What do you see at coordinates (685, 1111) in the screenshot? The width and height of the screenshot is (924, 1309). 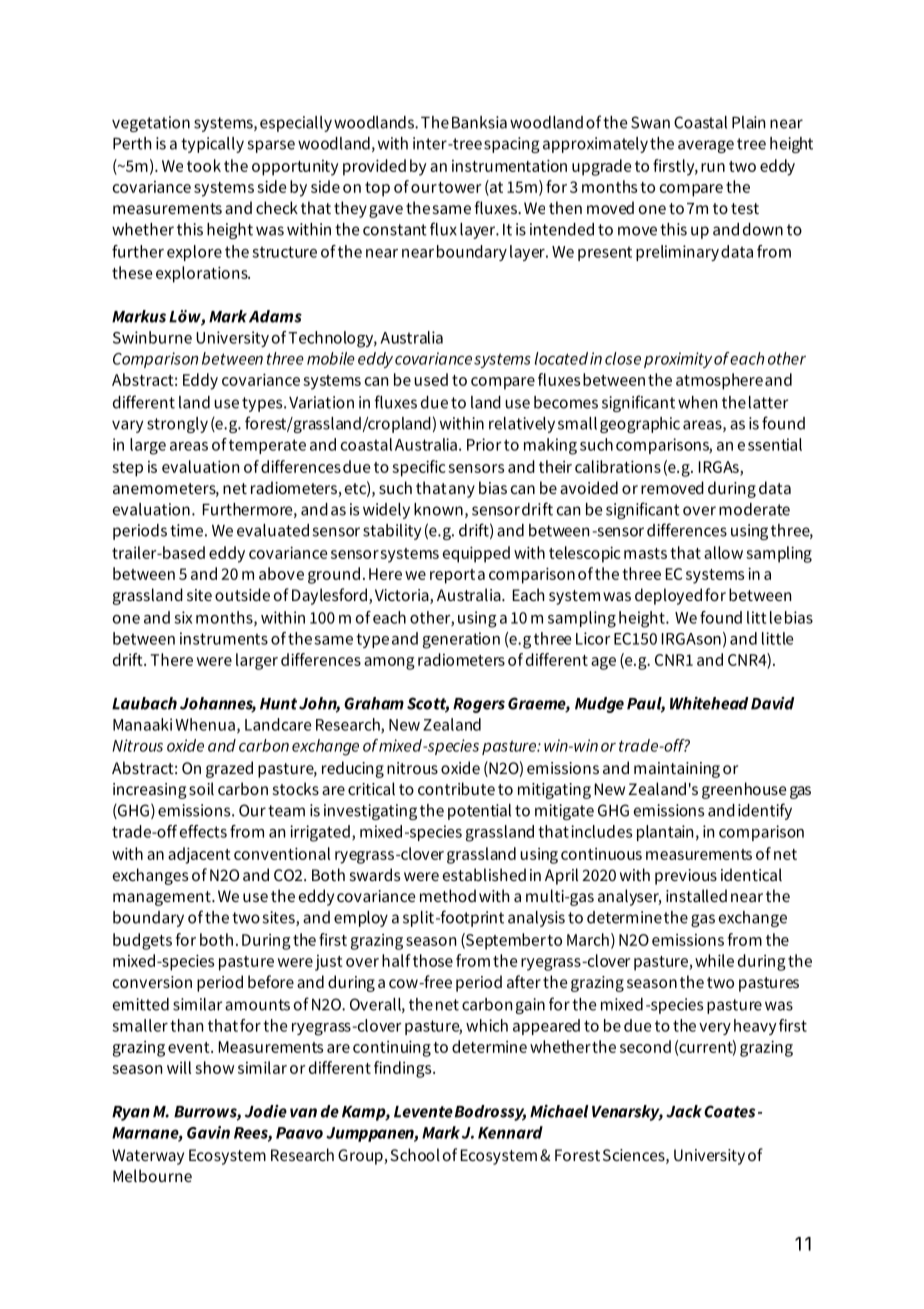 I see `Jack` at bounding box center [685, 1111].
